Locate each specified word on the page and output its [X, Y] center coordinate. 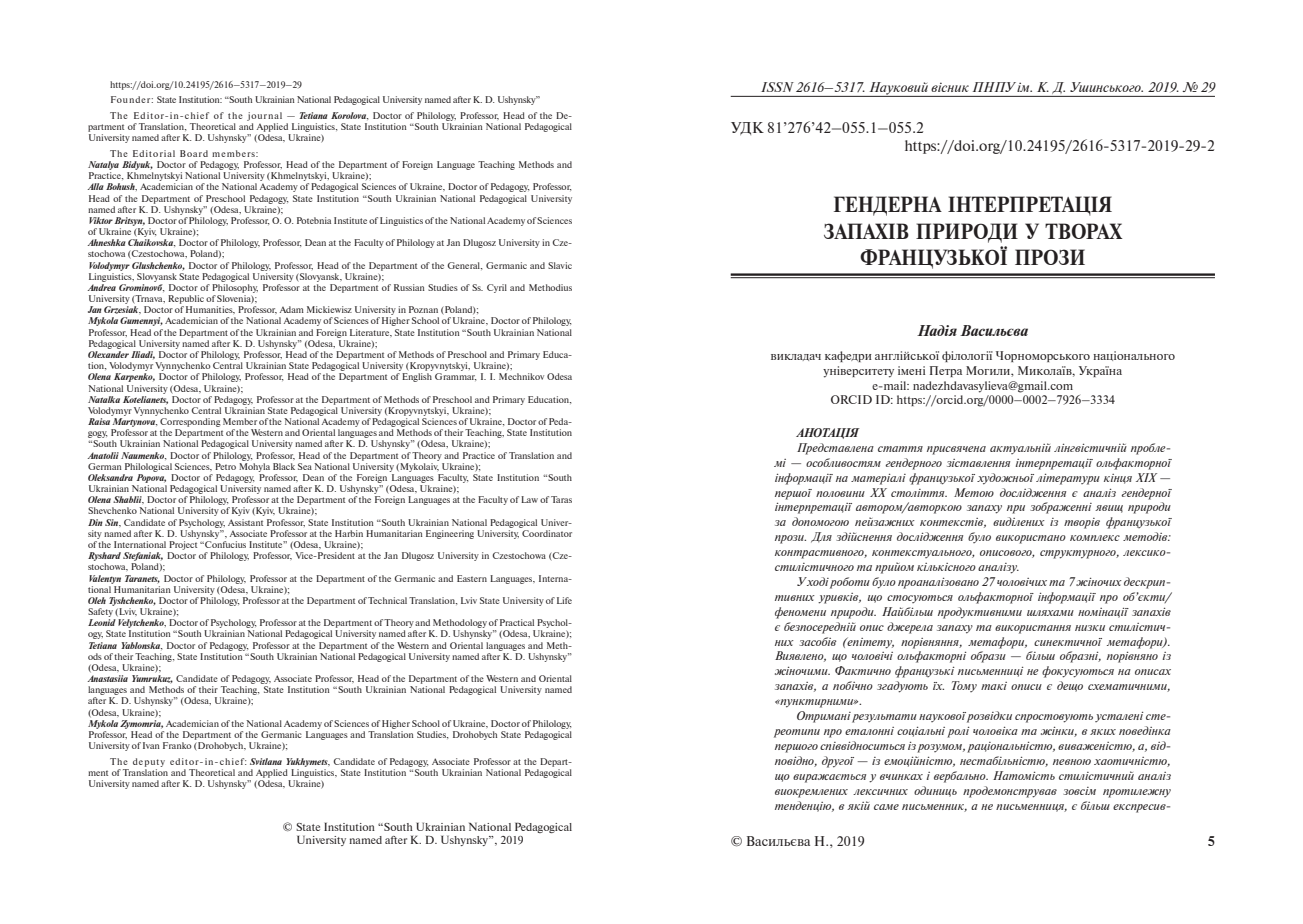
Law [529, 499]
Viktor [101, 220]
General [464, 266]
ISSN [777, 87]
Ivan [151, 745]
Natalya [103, 165]
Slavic [560, 265]
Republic [186, 299]
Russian [409, 287]
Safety [100, 612]
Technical [387, 600]
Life [564, 600]
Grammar [455, 377]
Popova [151, 478]
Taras [561, 499]
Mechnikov [521, 376]
